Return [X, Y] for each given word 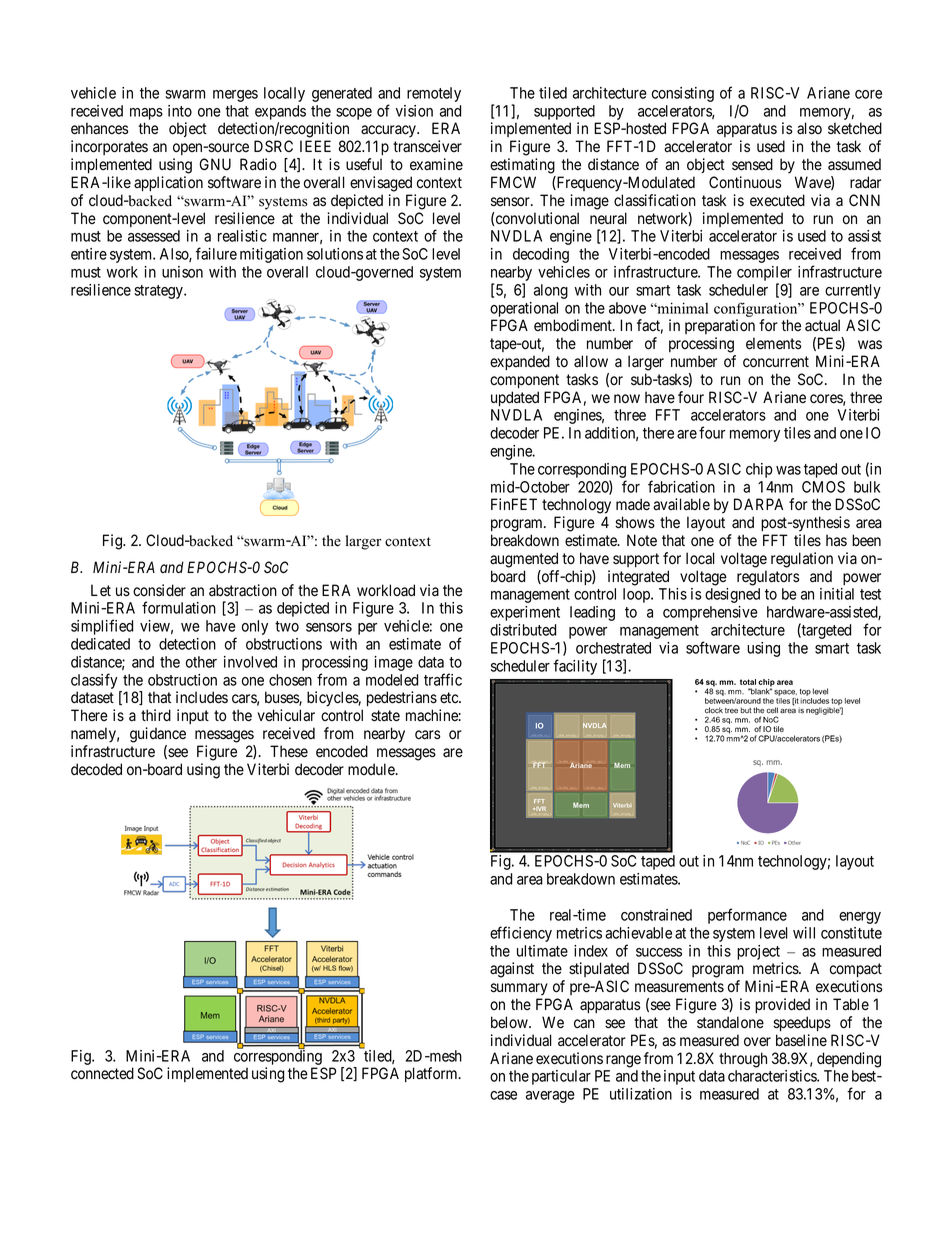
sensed [752, 164]
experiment [525, 613]
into [180, 111]
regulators [768, 578]
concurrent [776, 362]
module [372, 769]
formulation [179, 607]
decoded [96, 769]
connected [102, 1073]
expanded [520, 362]
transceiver [427, 146]
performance [747, 916]
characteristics [773, 1076]
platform [432, 1074]
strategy [159, 292]
